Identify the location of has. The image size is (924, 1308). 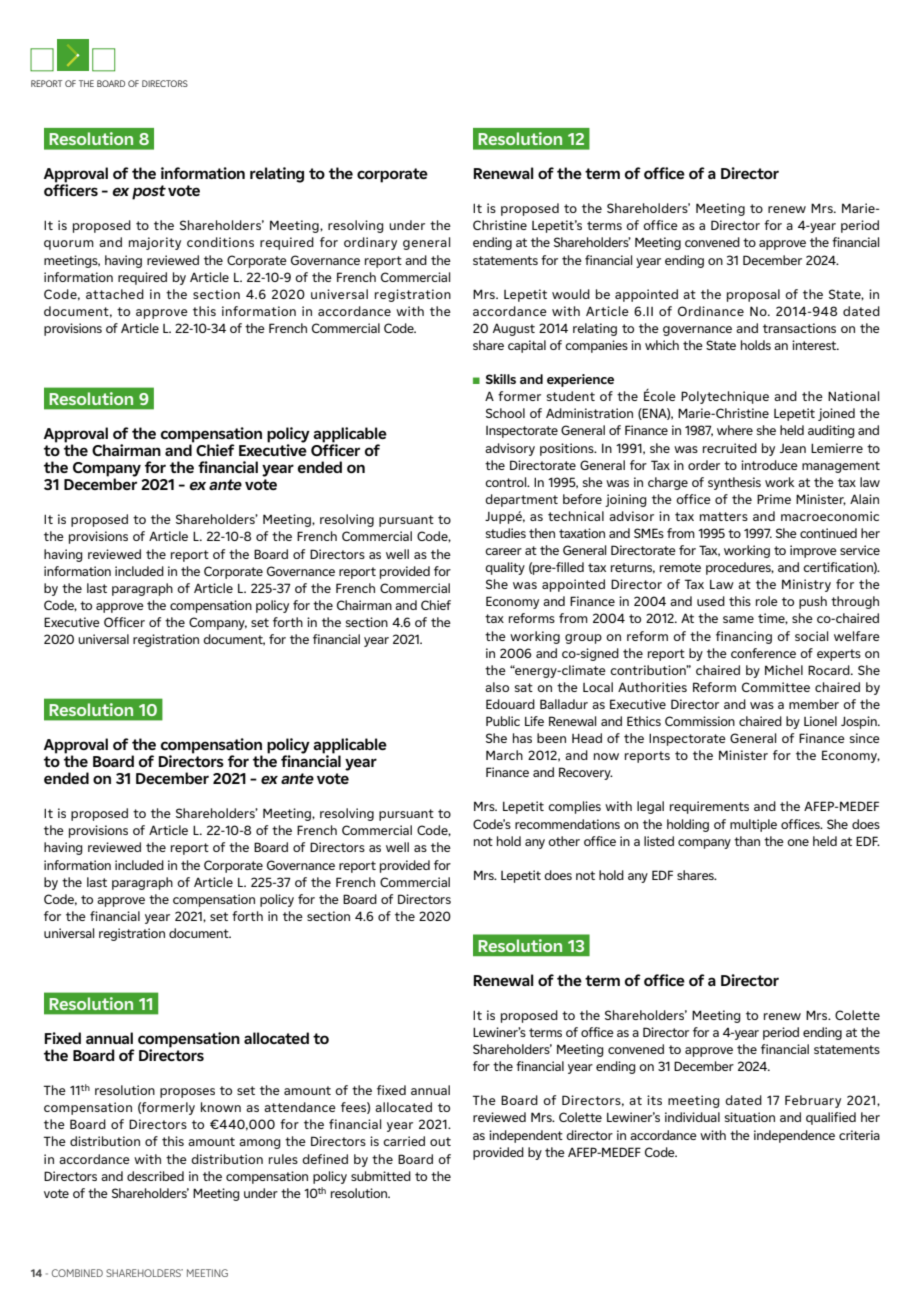
(522, 738).
